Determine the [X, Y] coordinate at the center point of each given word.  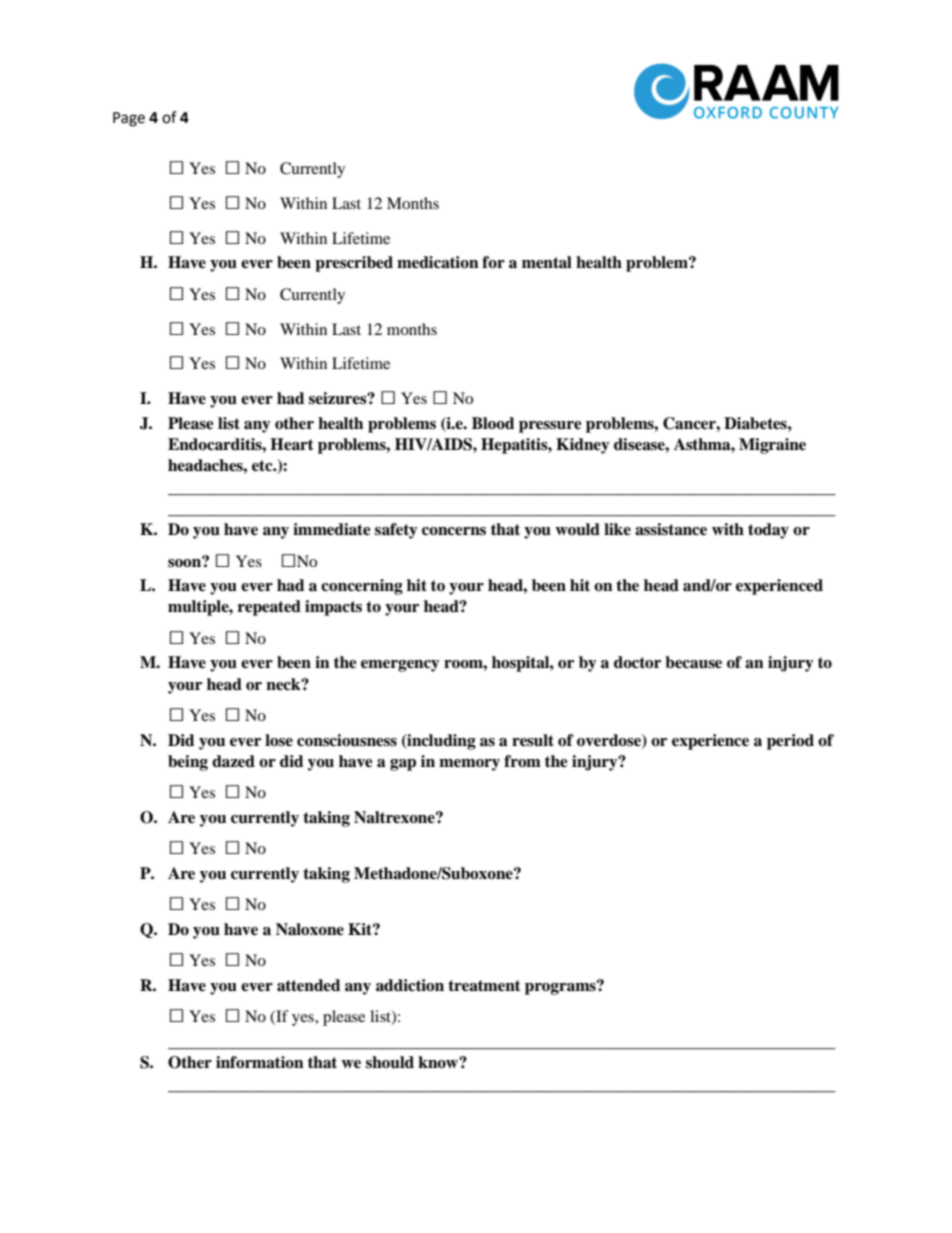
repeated [269, 608]
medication [438, 262]
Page [129, 119]
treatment [484, 986]
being [188, 763]
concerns [454, 531]
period [790, 742]
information [260, 1062]
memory [469, 765]
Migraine [772, 446]
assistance [671, 529]
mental [547, 262]
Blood [493, 423]
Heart [292, 444]
